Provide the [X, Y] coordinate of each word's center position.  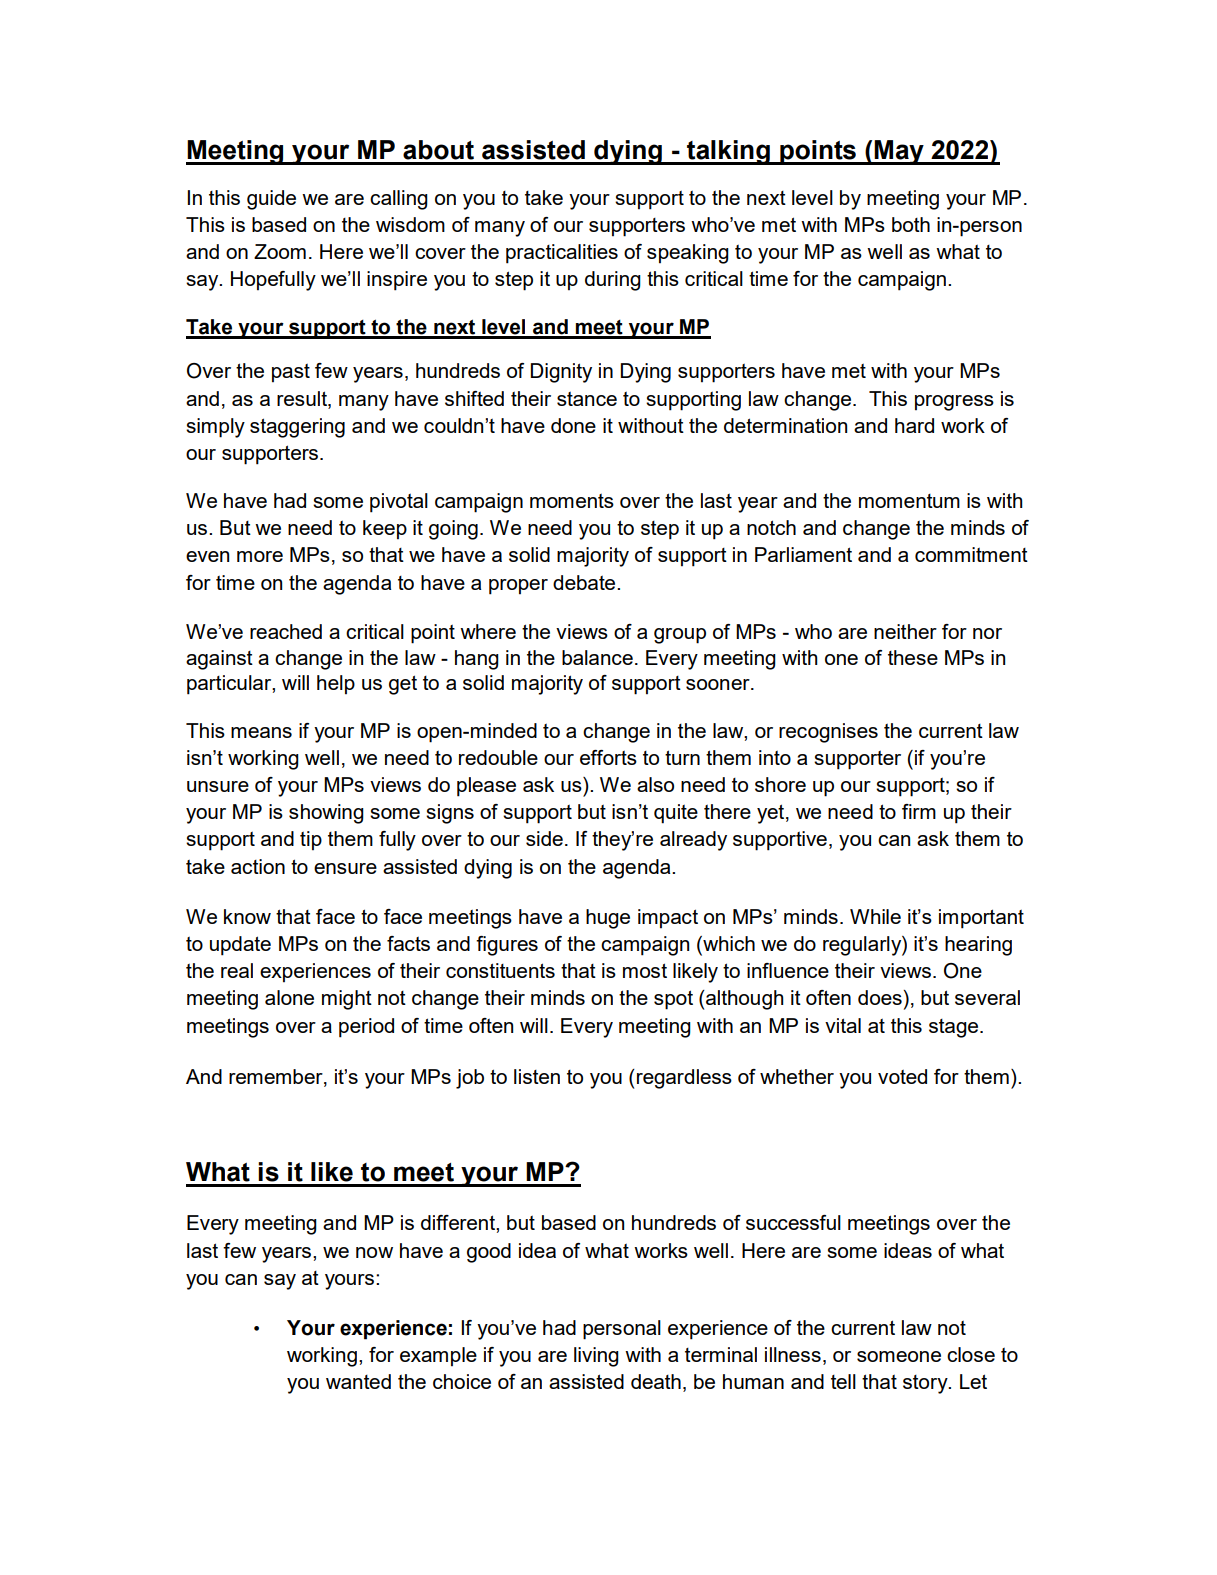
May [899, 152]
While [875, 916]
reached [286, 631]
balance [597, 657]
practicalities [562, 254]
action [258, 866]
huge [608, 919]
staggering [297, 428]
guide [271, 200]
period [366, 1028]
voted [902, 1076]
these [913, 657]
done [573, 425]
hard [914, 425]
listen [537, 1076]
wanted [358, 1381]
